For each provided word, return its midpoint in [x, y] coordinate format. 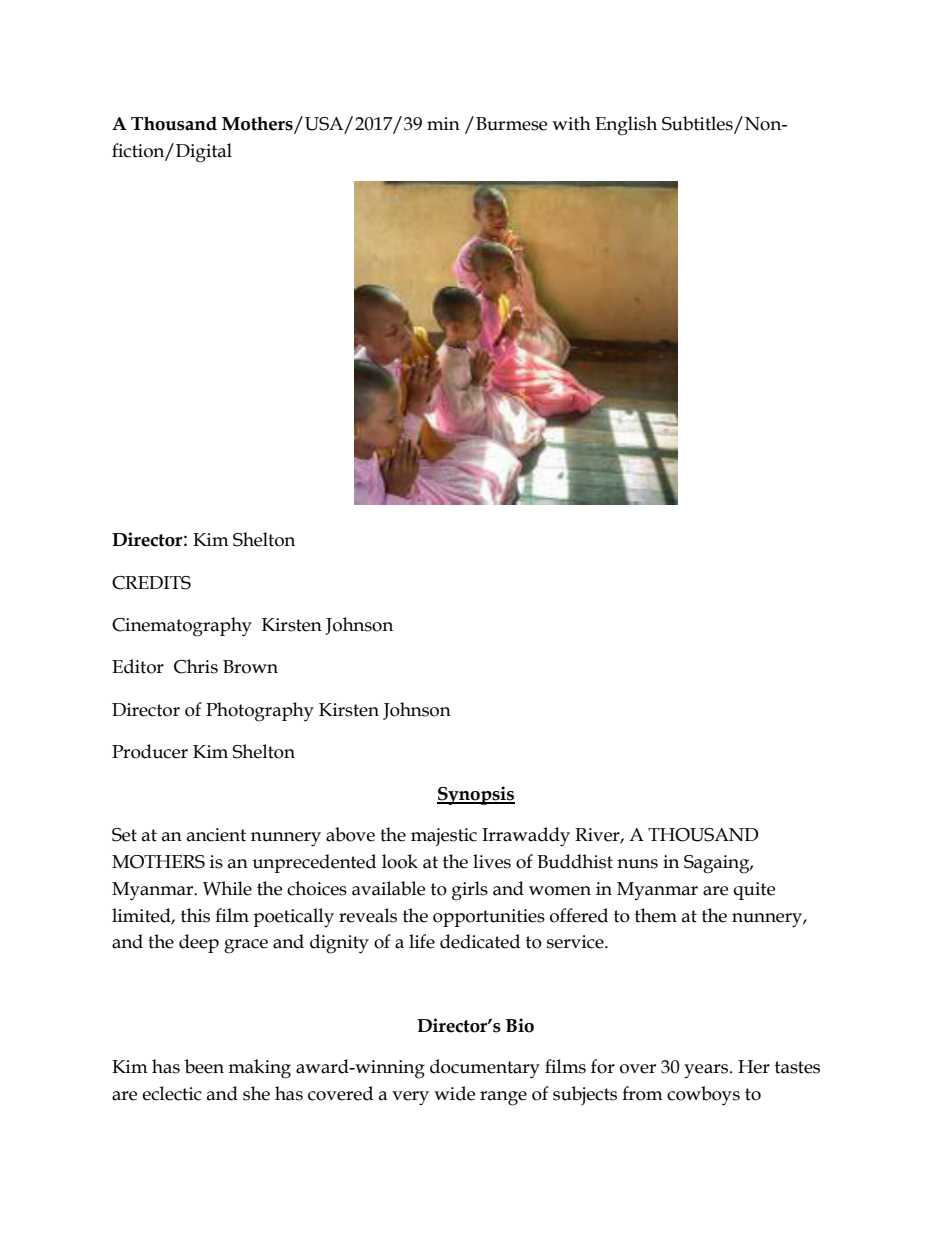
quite [754, 891]
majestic [444, 837]
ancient [216, 835]
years [707, 1071]
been [204, 1066]
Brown [250, 667]
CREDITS [151, 583]
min [443, 123]
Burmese [511, 124]
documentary [485, 1069]
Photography [260, 712]
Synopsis [476, 795]
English [626, 126]
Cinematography [182, 627]
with [571, 123]
